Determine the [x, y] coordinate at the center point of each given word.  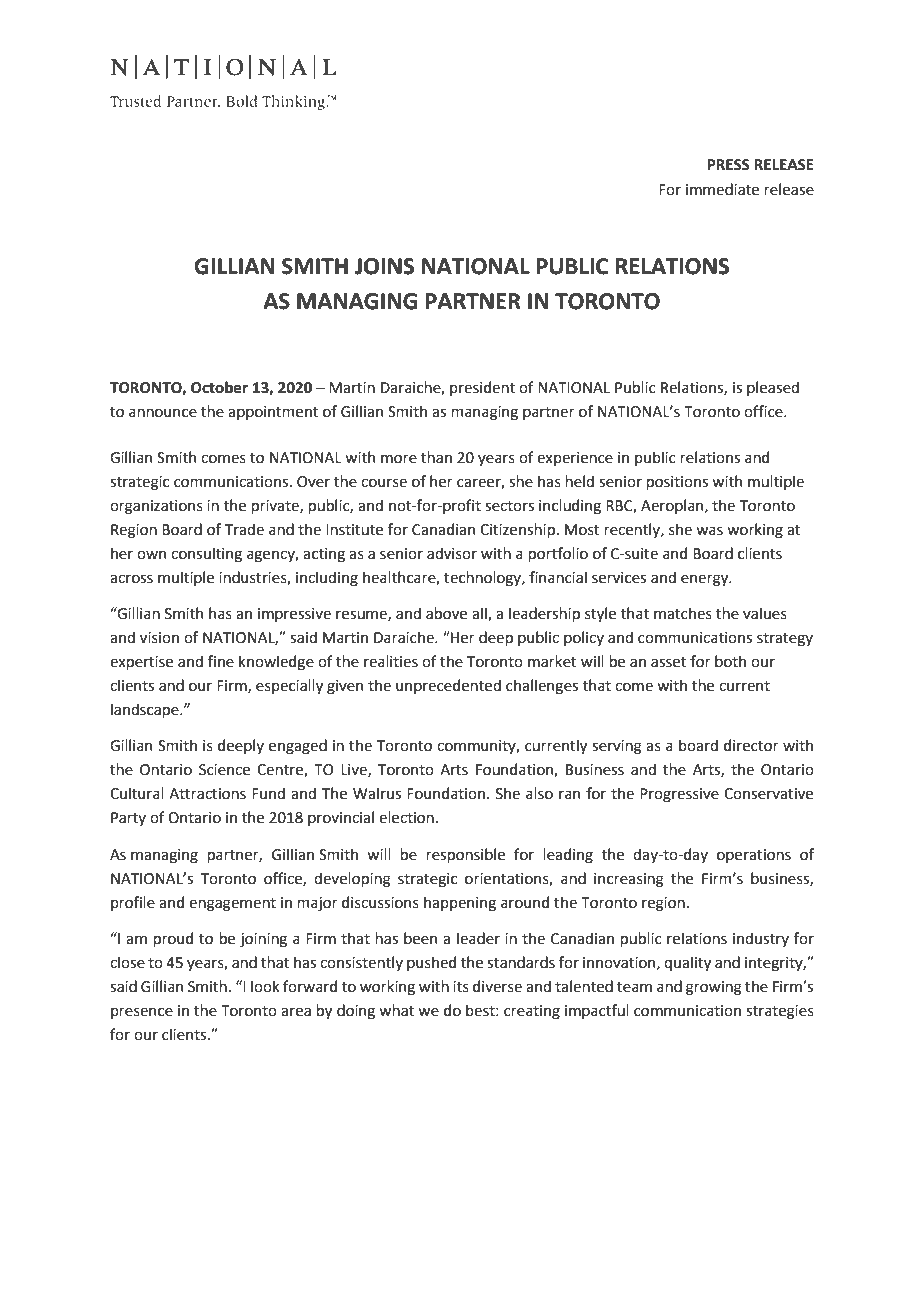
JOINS [384, 266]
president [482, 388]
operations [754, 856]
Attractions [207, 794]
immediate [722, 189]
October [219, 387]
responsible [465, 855]
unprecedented [448, 686]
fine [221, 661]
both [730, 661]
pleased [773, 388]
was [709, 531]
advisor [452, 553]
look [265, 986]
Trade [244, 529]
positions [677, 483]
